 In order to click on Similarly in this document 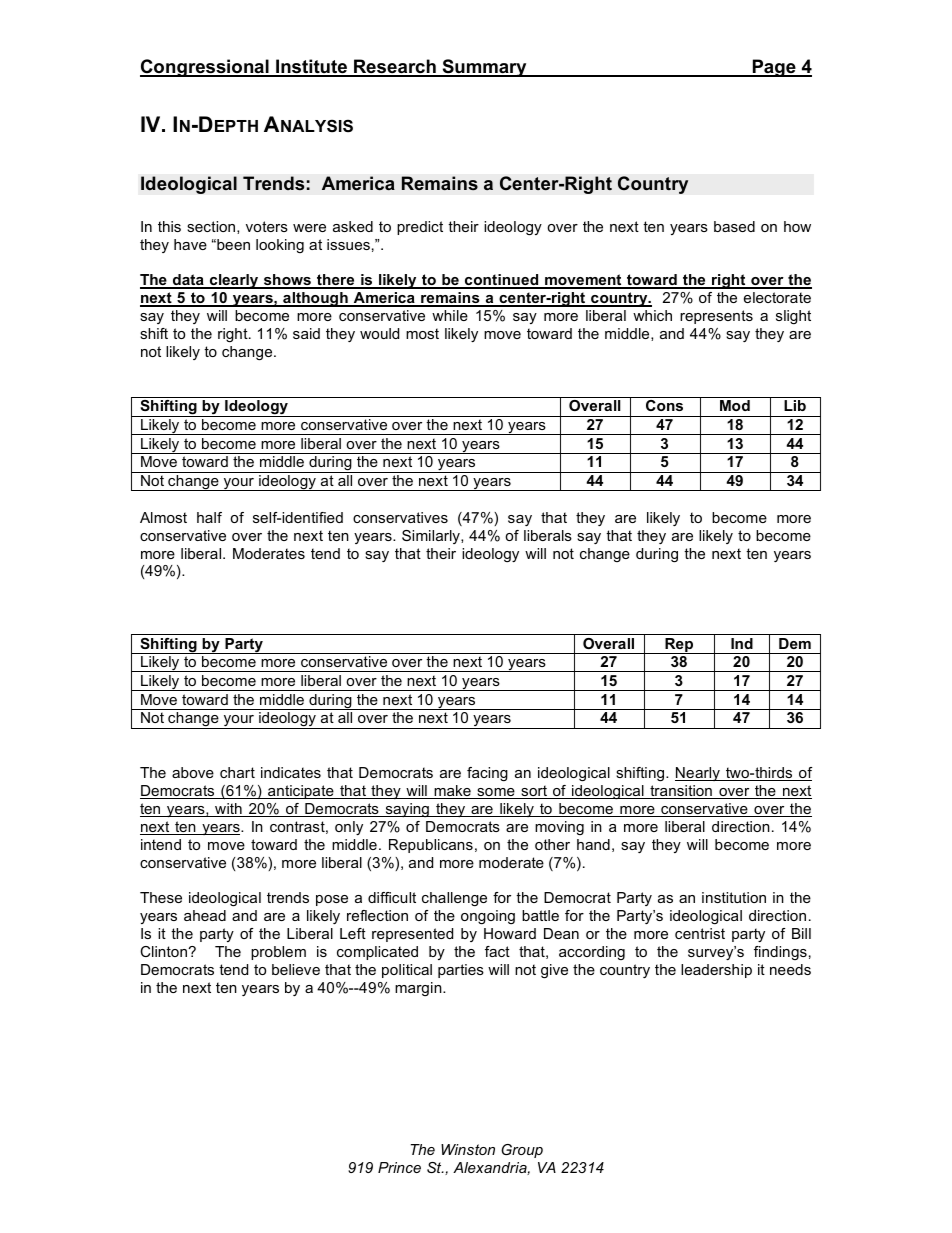, I will do `click(432, 537)`.
